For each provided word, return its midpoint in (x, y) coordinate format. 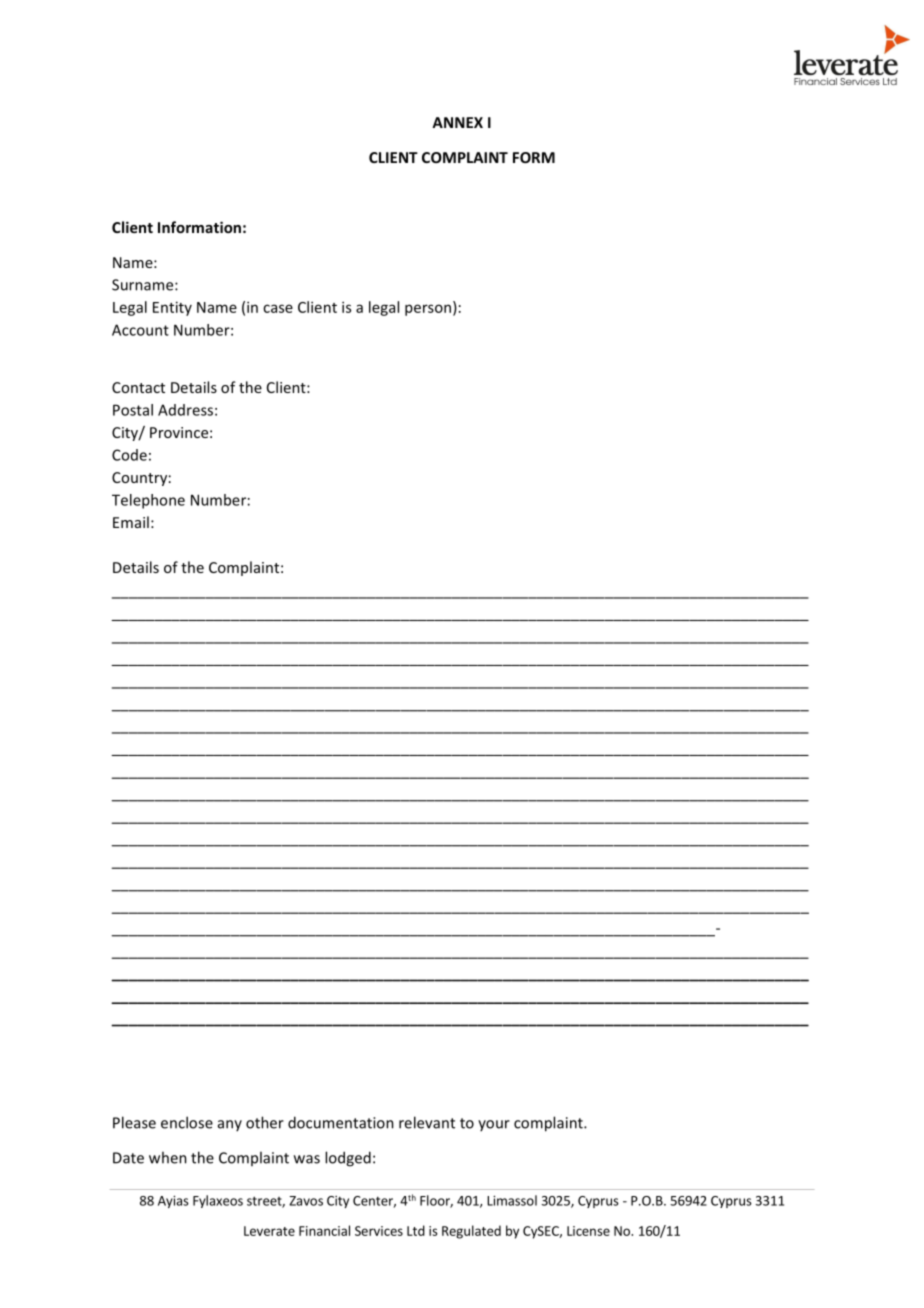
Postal (133, 410)
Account (140, 330)
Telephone (148, 501)
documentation (341, 1122)
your (494, 1125)
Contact (138, 387)
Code (129, 455)
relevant (427, 1122)
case (278, 308)
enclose (187, 1122)
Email (131, 522)
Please (134, 1122)
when (168, 1157)
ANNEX (457, 122)
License (588, 1231)
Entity (172, 308)
